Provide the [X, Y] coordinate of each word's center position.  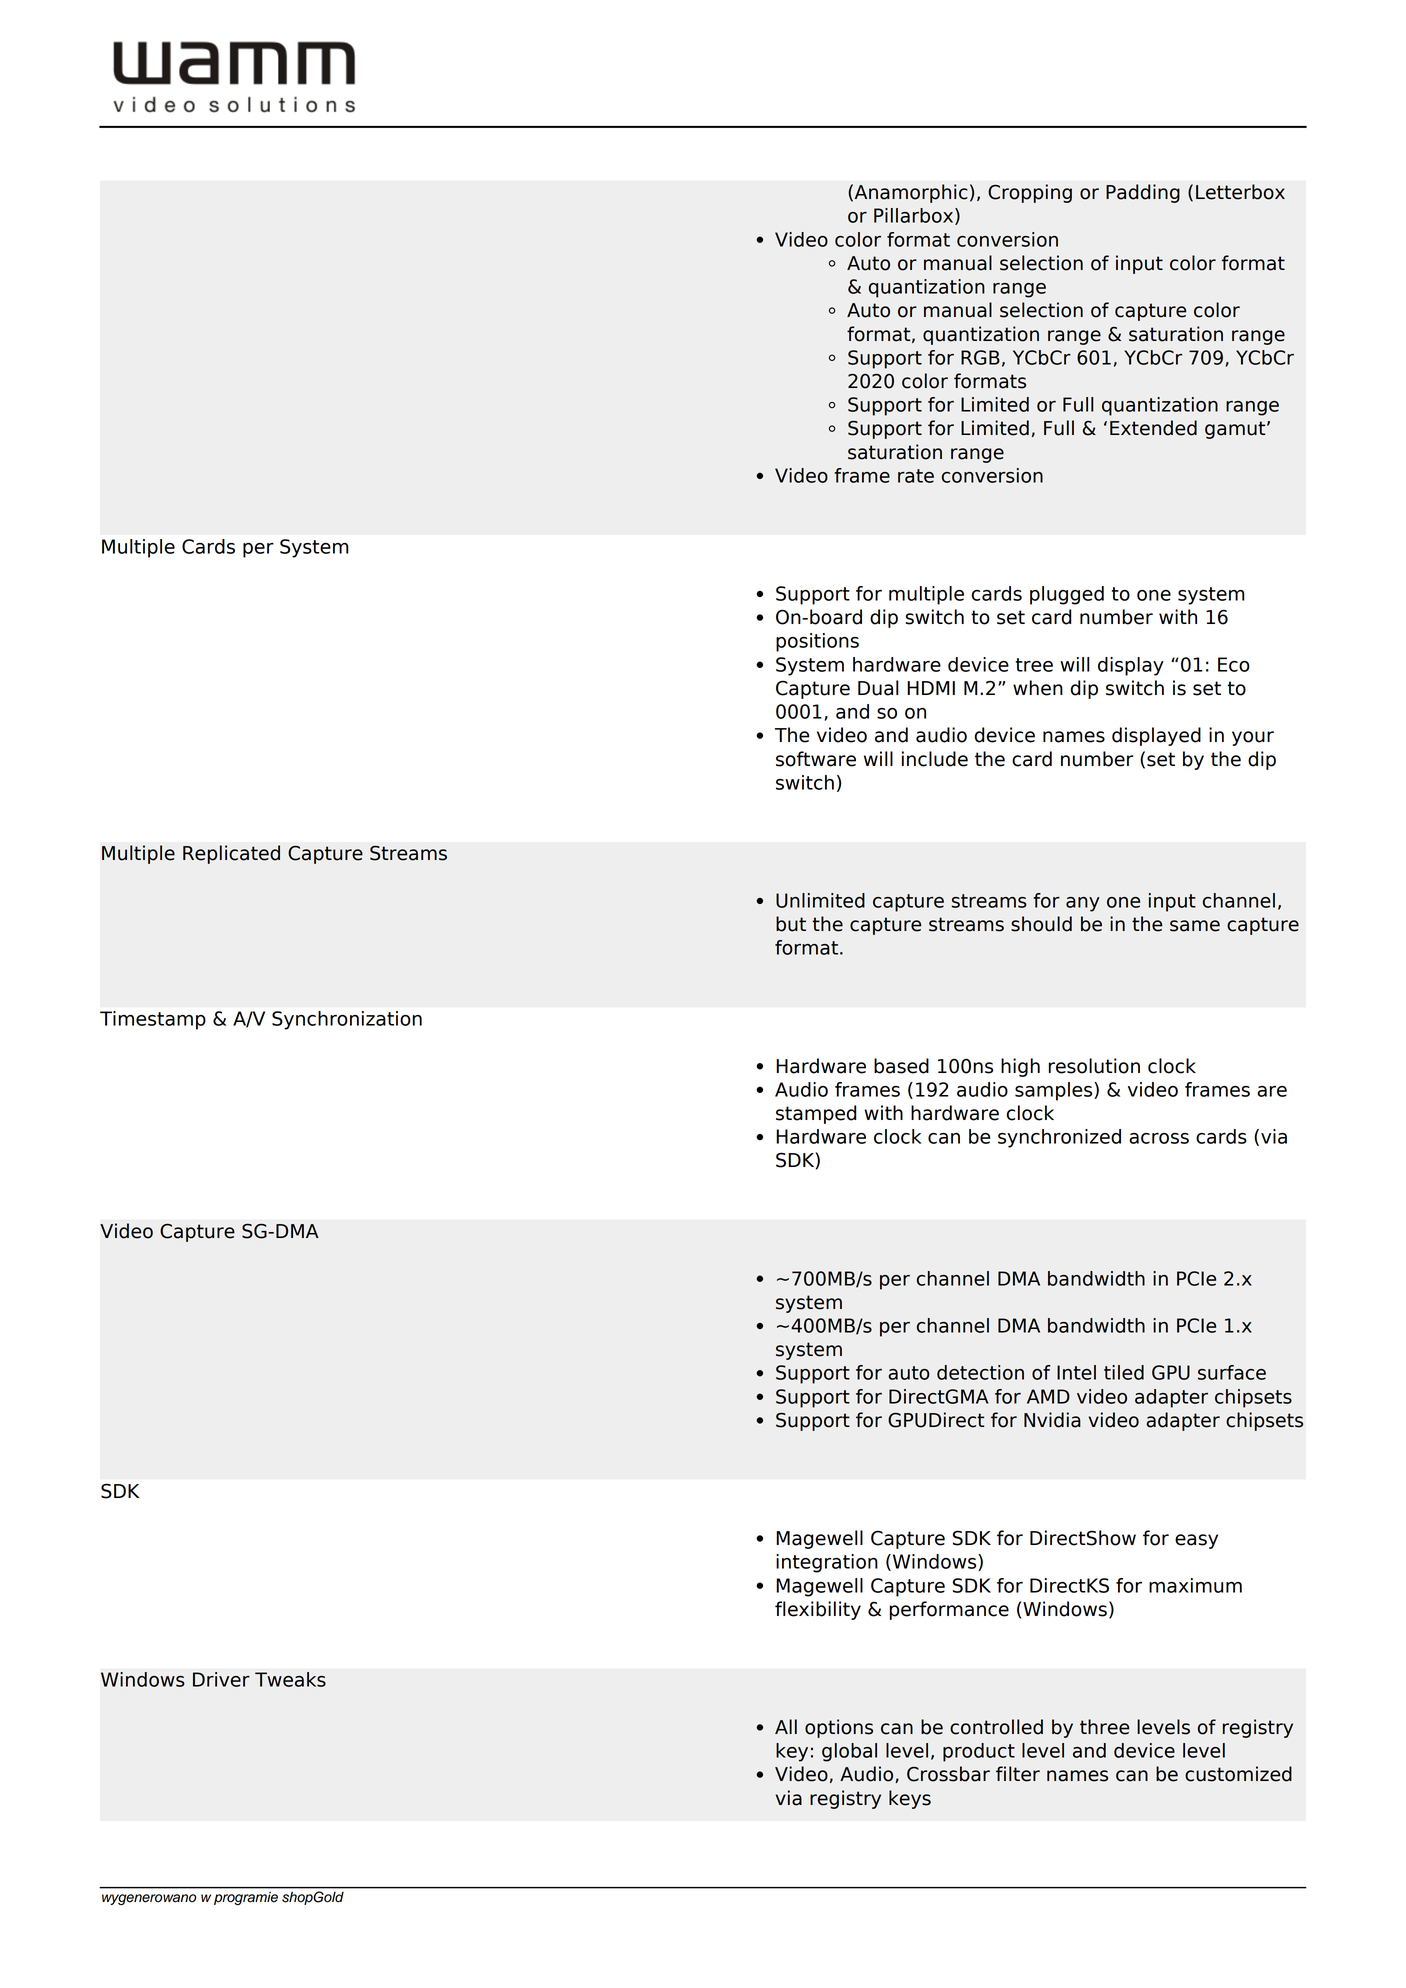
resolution [1094, 1066]
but [791, 924]
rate [916, 476]
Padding [1143, 193]
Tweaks [290, 1679]
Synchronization [347, 1020]
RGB [980, 357]
